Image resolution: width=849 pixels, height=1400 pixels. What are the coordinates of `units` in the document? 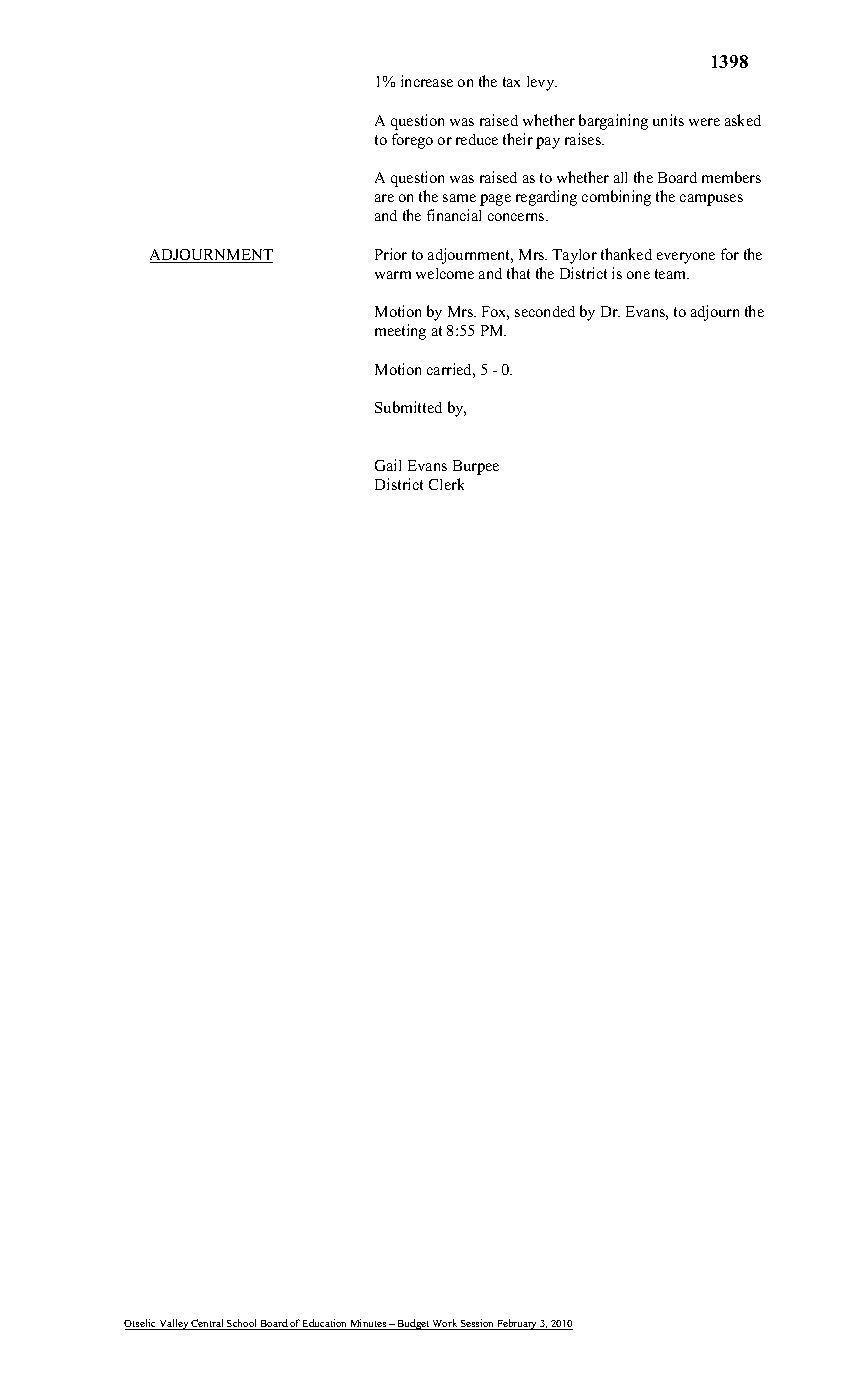 It's located at (668, 120).
